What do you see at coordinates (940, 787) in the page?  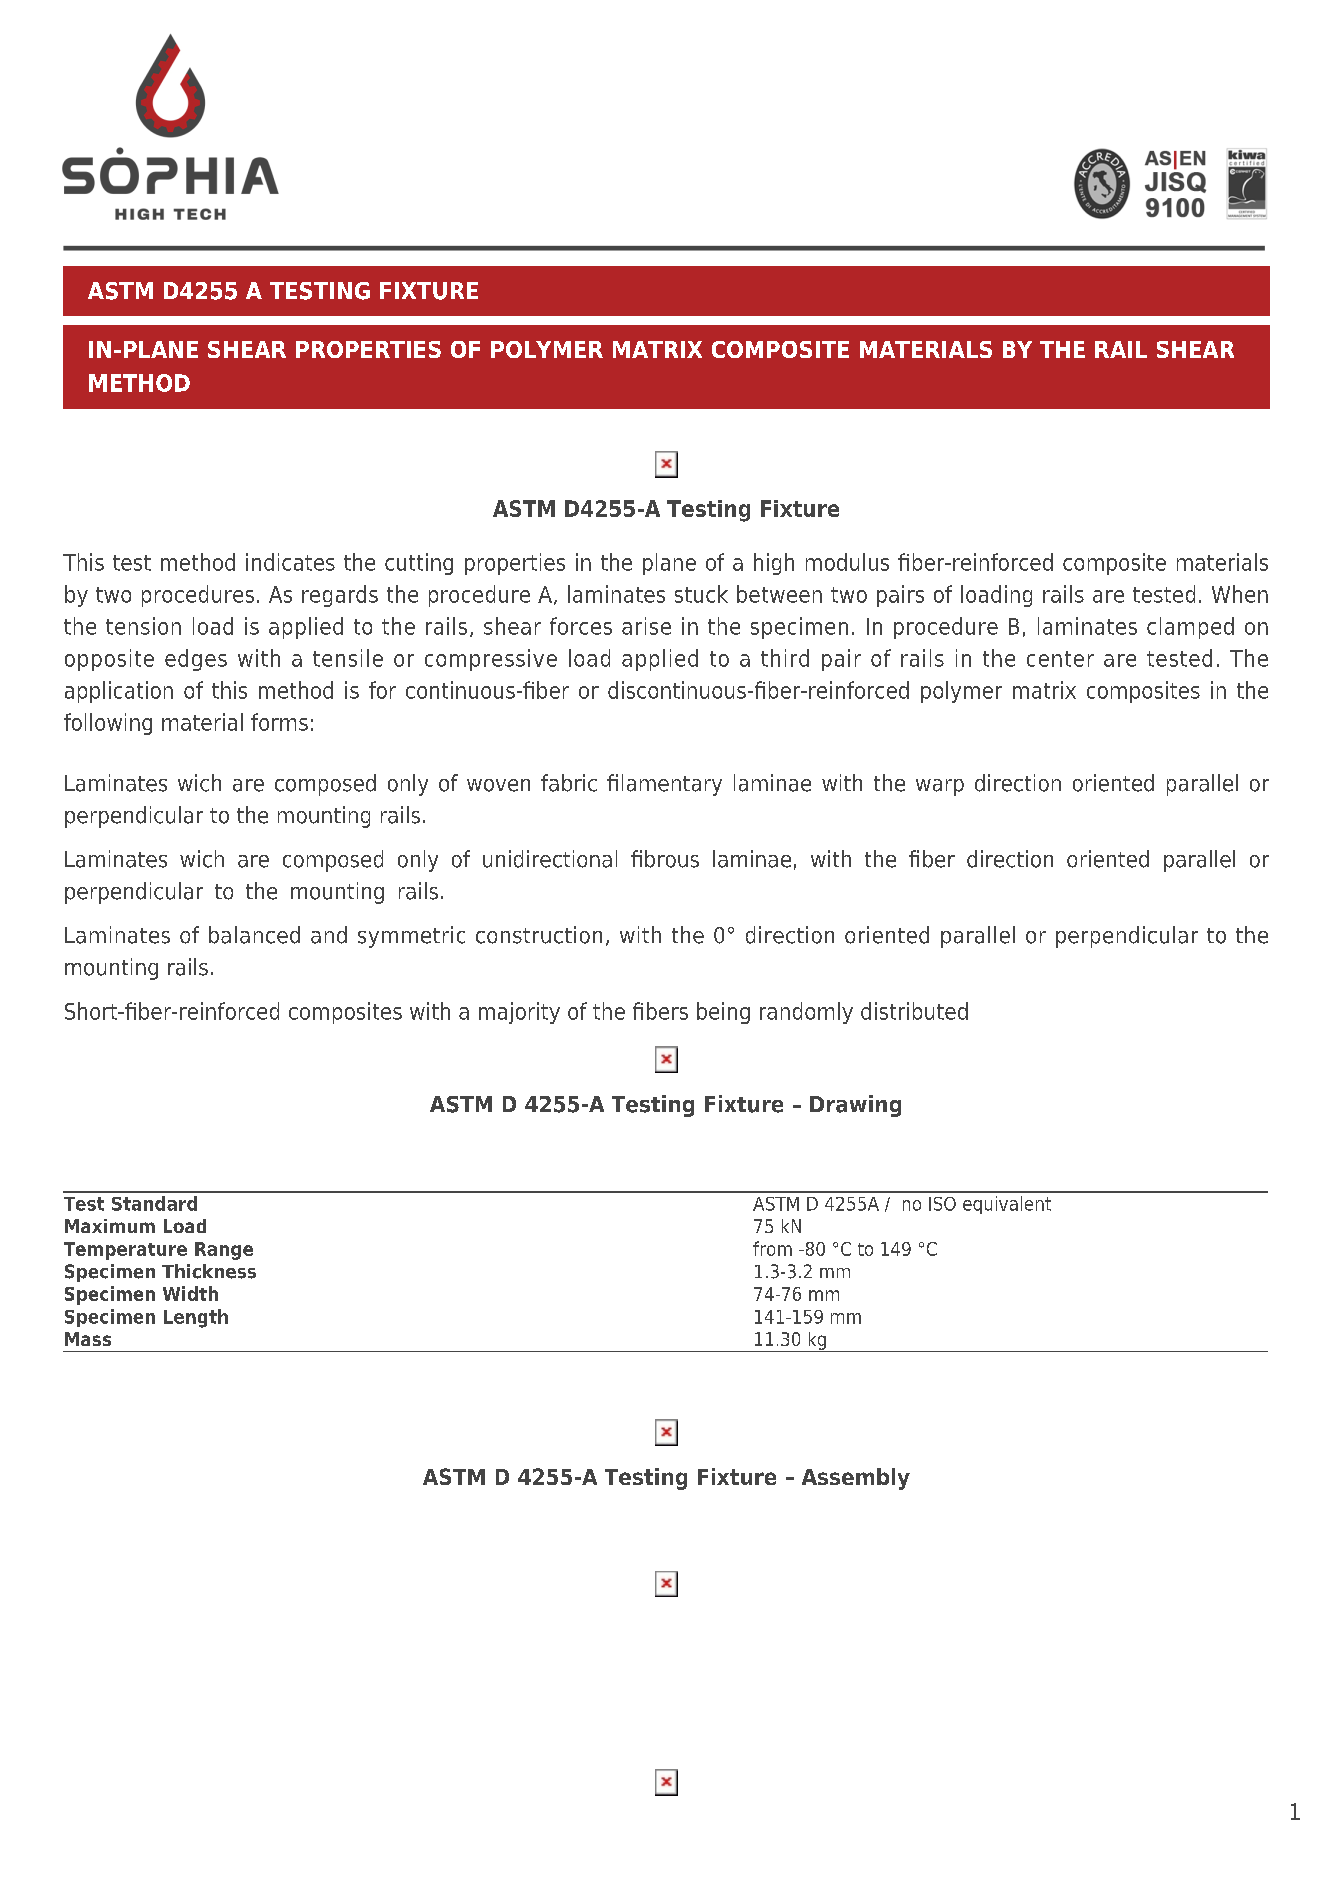 I see `warp` at bounding box center [940, 787].
